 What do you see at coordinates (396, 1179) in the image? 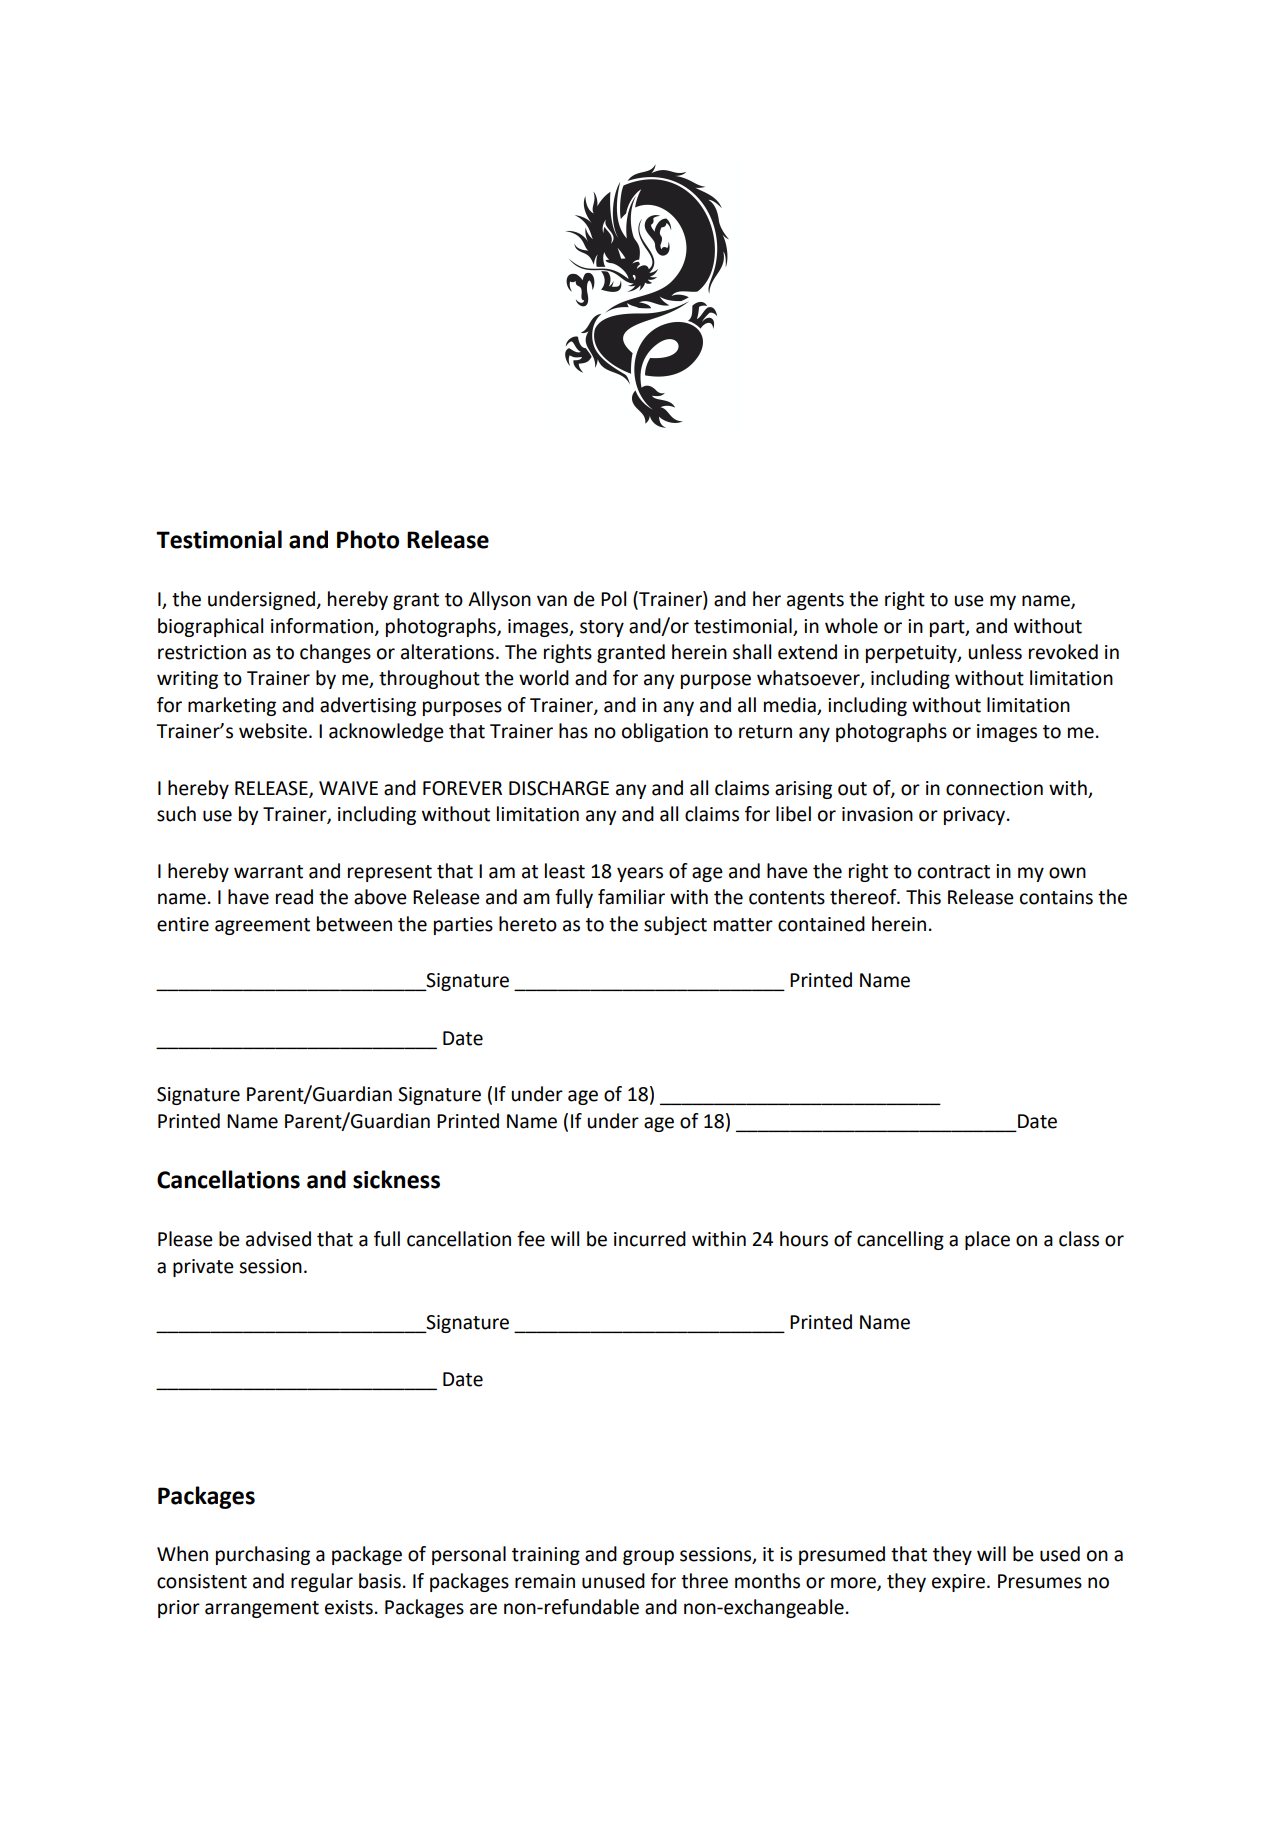
I see `sickness` at bounding box center [396, 1179].
